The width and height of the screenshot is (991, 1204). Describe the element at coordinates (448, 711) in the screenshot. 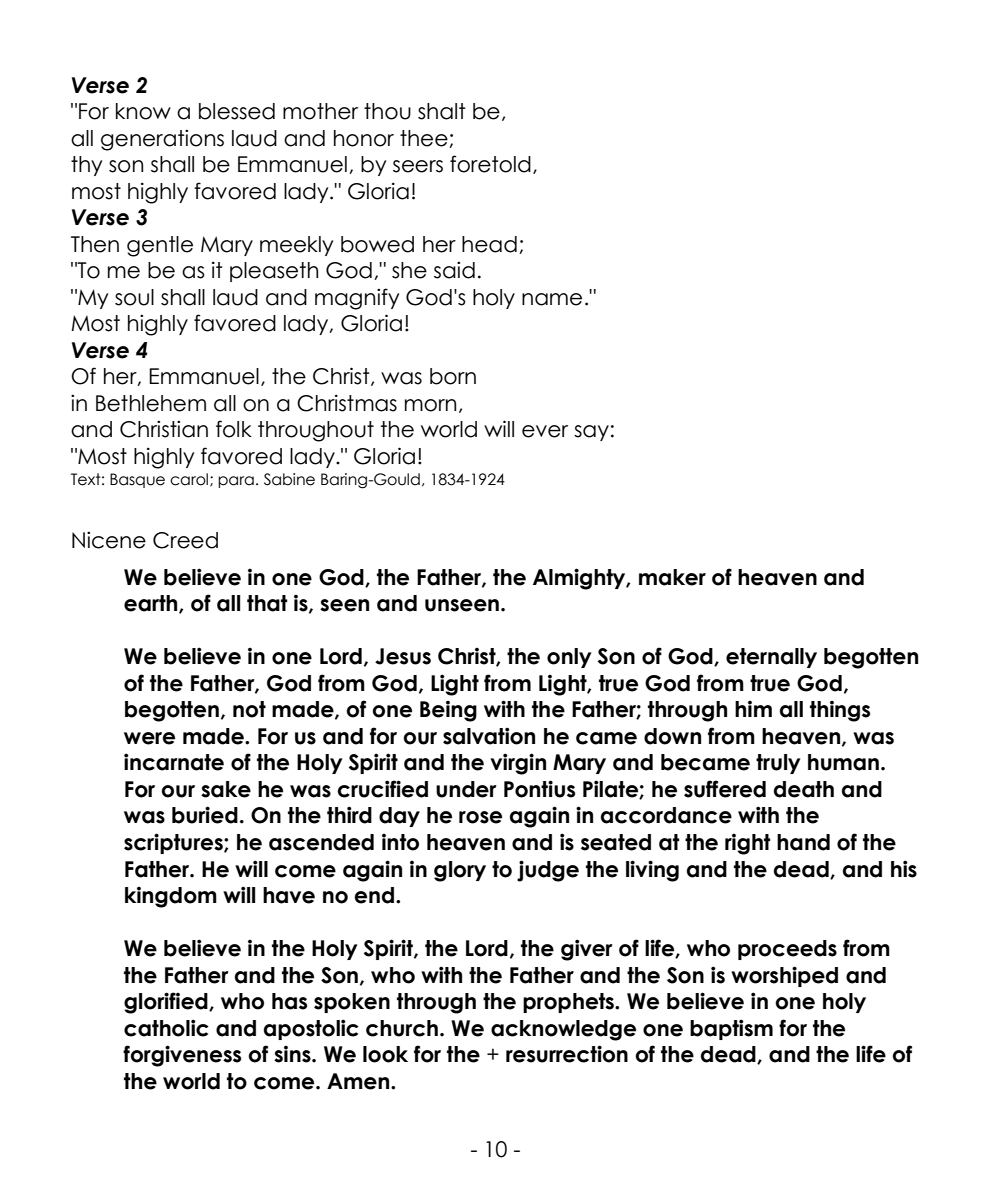

I see `Being` at that location.
